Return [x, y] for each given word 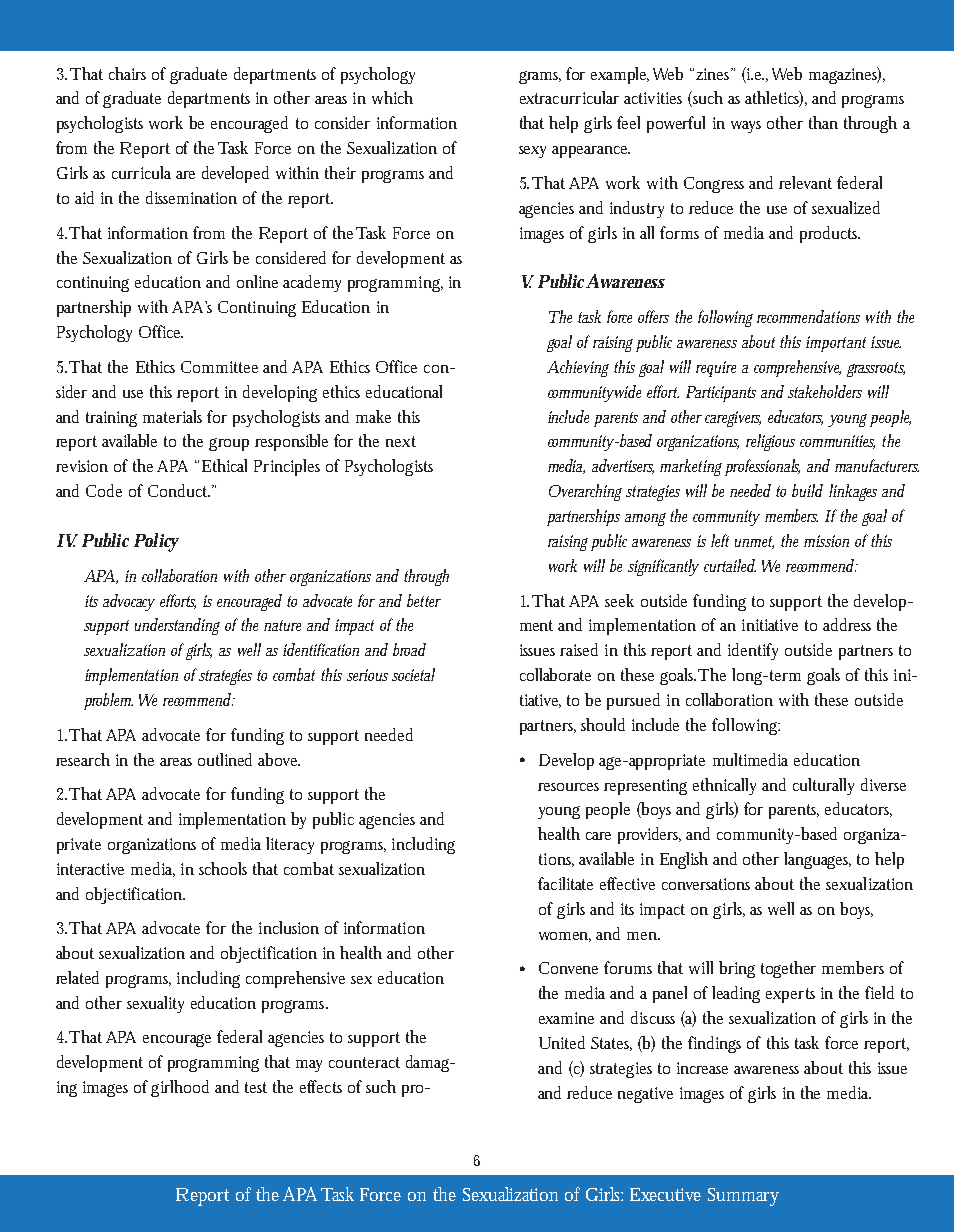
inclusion [289, 927]
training [111, 419]
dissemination [191, 197]
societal [413, 674]
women [565, 937]
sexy [536, 152]
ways [746, 127]
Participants [721, 394]
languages [817, 860]
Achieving [578, 368]
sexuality [155, 1004]
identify [753, 651]
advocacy [129, 602]
